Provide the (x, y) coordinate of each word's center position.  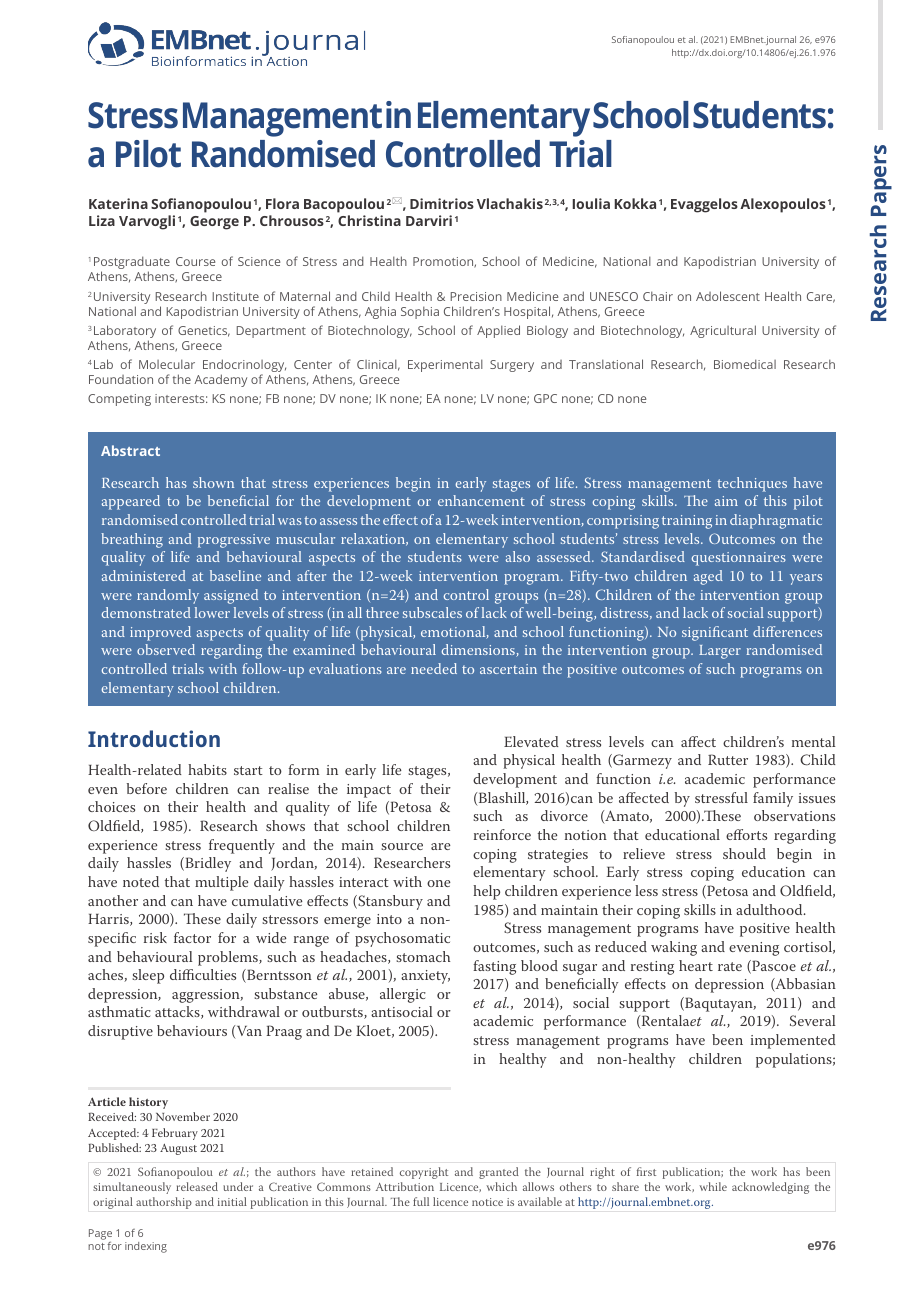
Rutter (728, 759)
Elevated (531, 741)
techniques (752, 484)
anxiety (425, 977)
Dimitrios (442, 203)
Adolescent (728, 296)
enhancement (481, 500)
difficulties (203, 974)
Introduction (154, 738)
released (197, 1186)
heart (696, 965)
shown (213, 482)
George (214, 223)
